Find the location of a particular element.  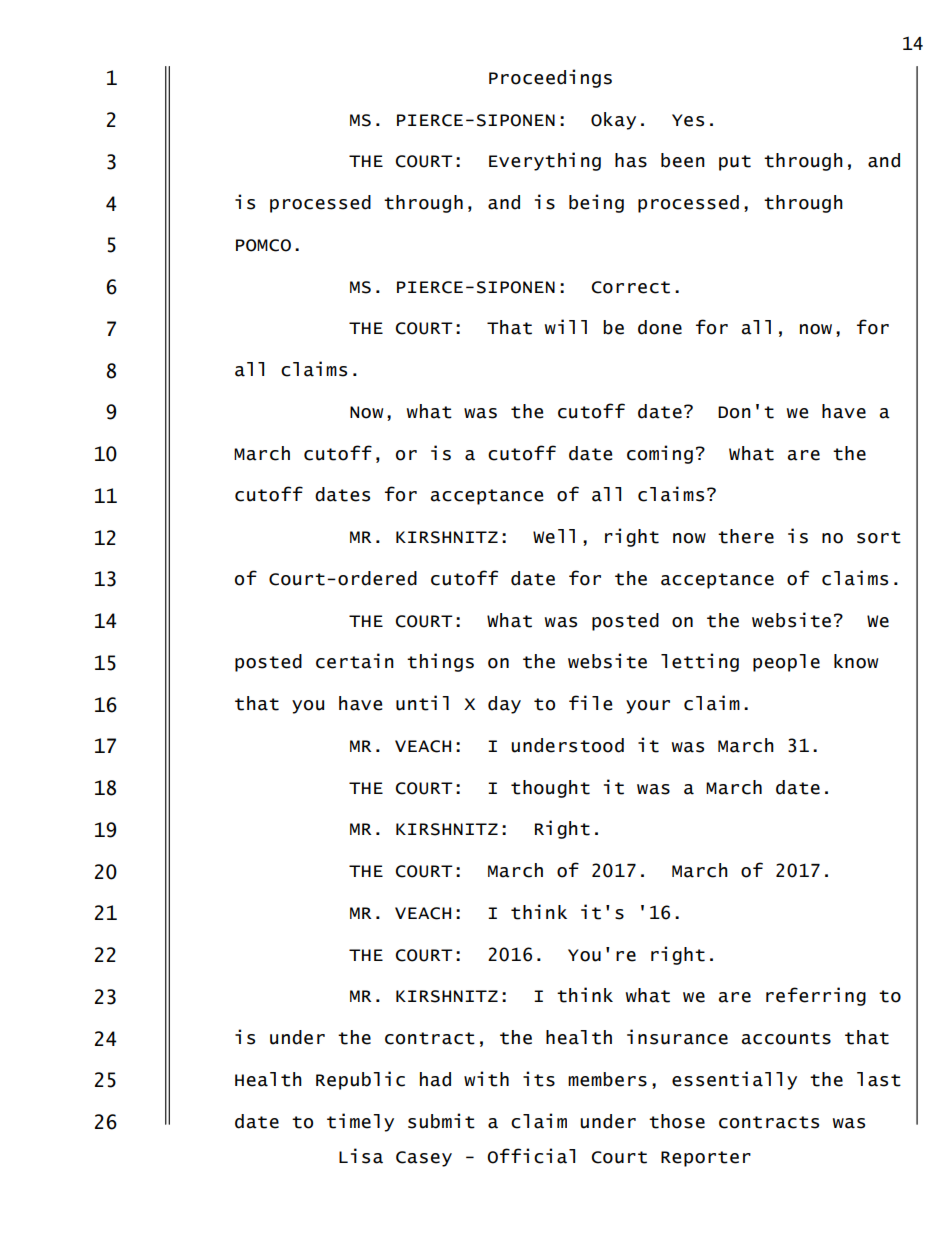

will is located at coordinates (566, 326).
